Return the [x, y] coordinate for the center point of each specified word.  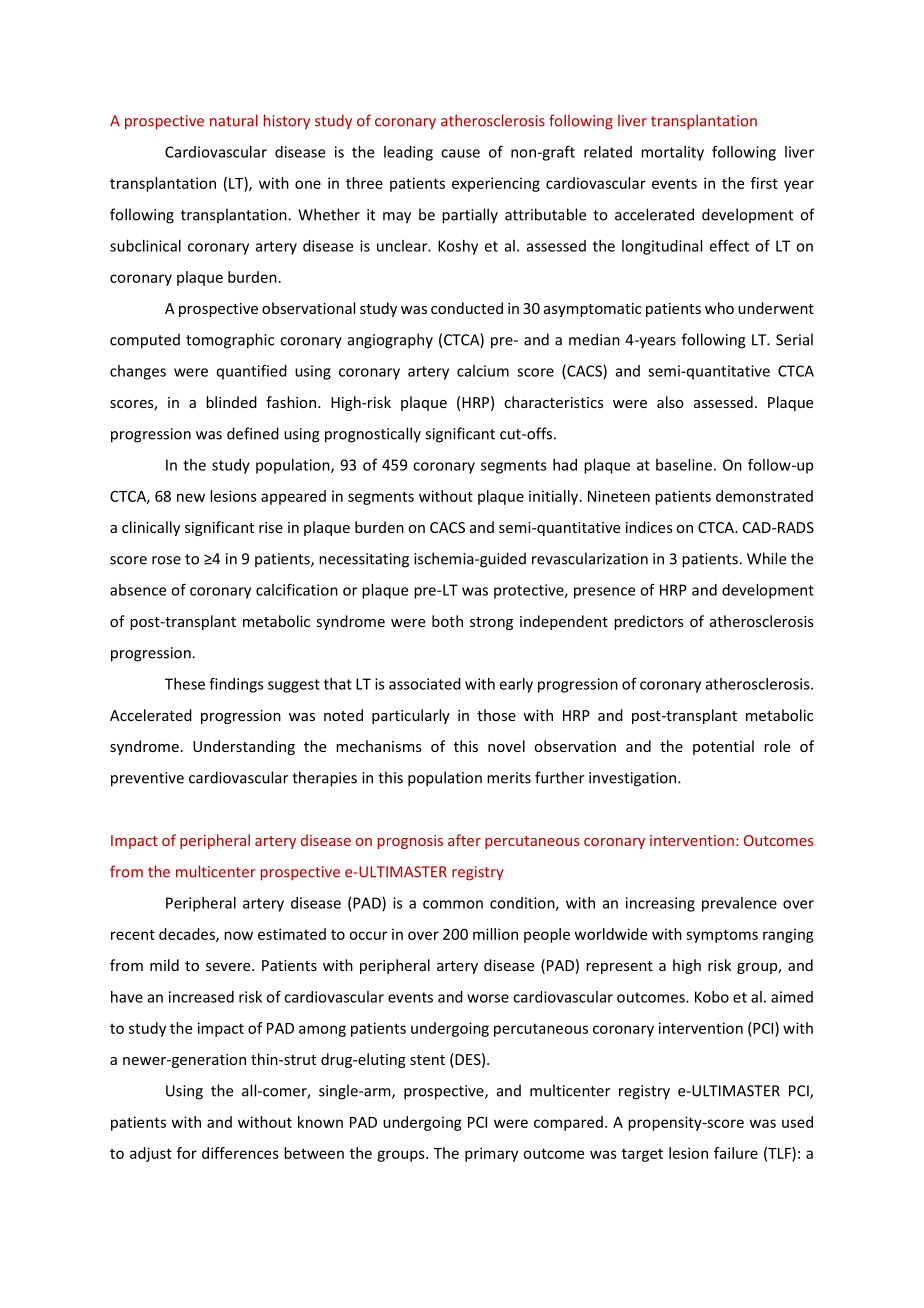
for [187, 1153]
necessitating [364, 560]
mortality [672, 153]
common [453, 904]
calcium [483, 371]
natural [234, 120]
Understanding [244, 747]
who [719, 308]
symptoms [722, 936]
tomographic [230, 341]
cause [460, 153]
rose [166, 560]
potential [723, 747]
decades [188, 935]
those [496, 715]
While [766, 558]
